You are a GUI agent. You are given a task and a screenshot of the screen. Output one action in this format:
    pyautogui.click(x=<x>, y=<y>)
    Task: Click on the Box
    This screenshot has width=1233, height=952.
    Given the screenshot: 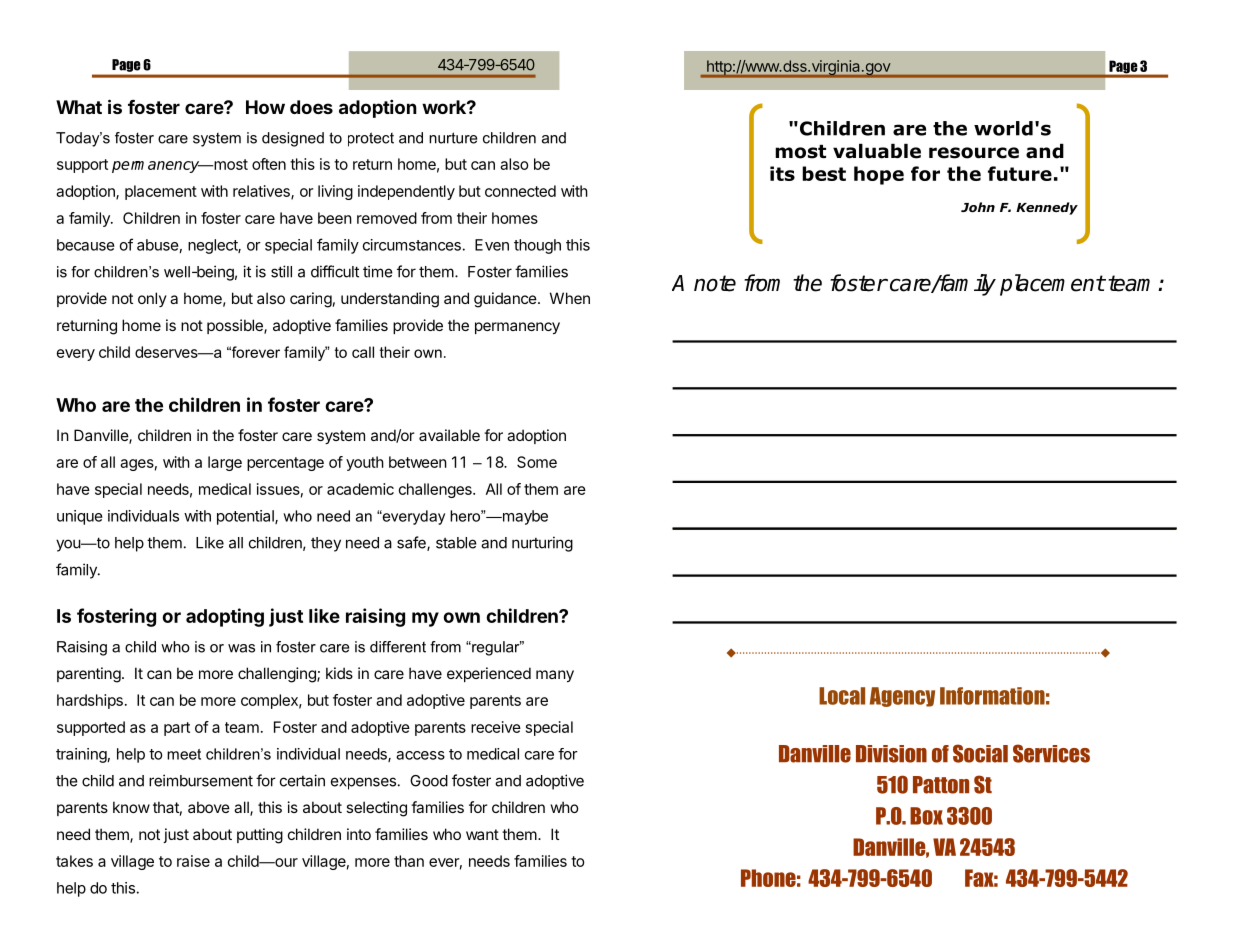 What is the action you would take?
    pyautogui.click(x=926, y=816)
